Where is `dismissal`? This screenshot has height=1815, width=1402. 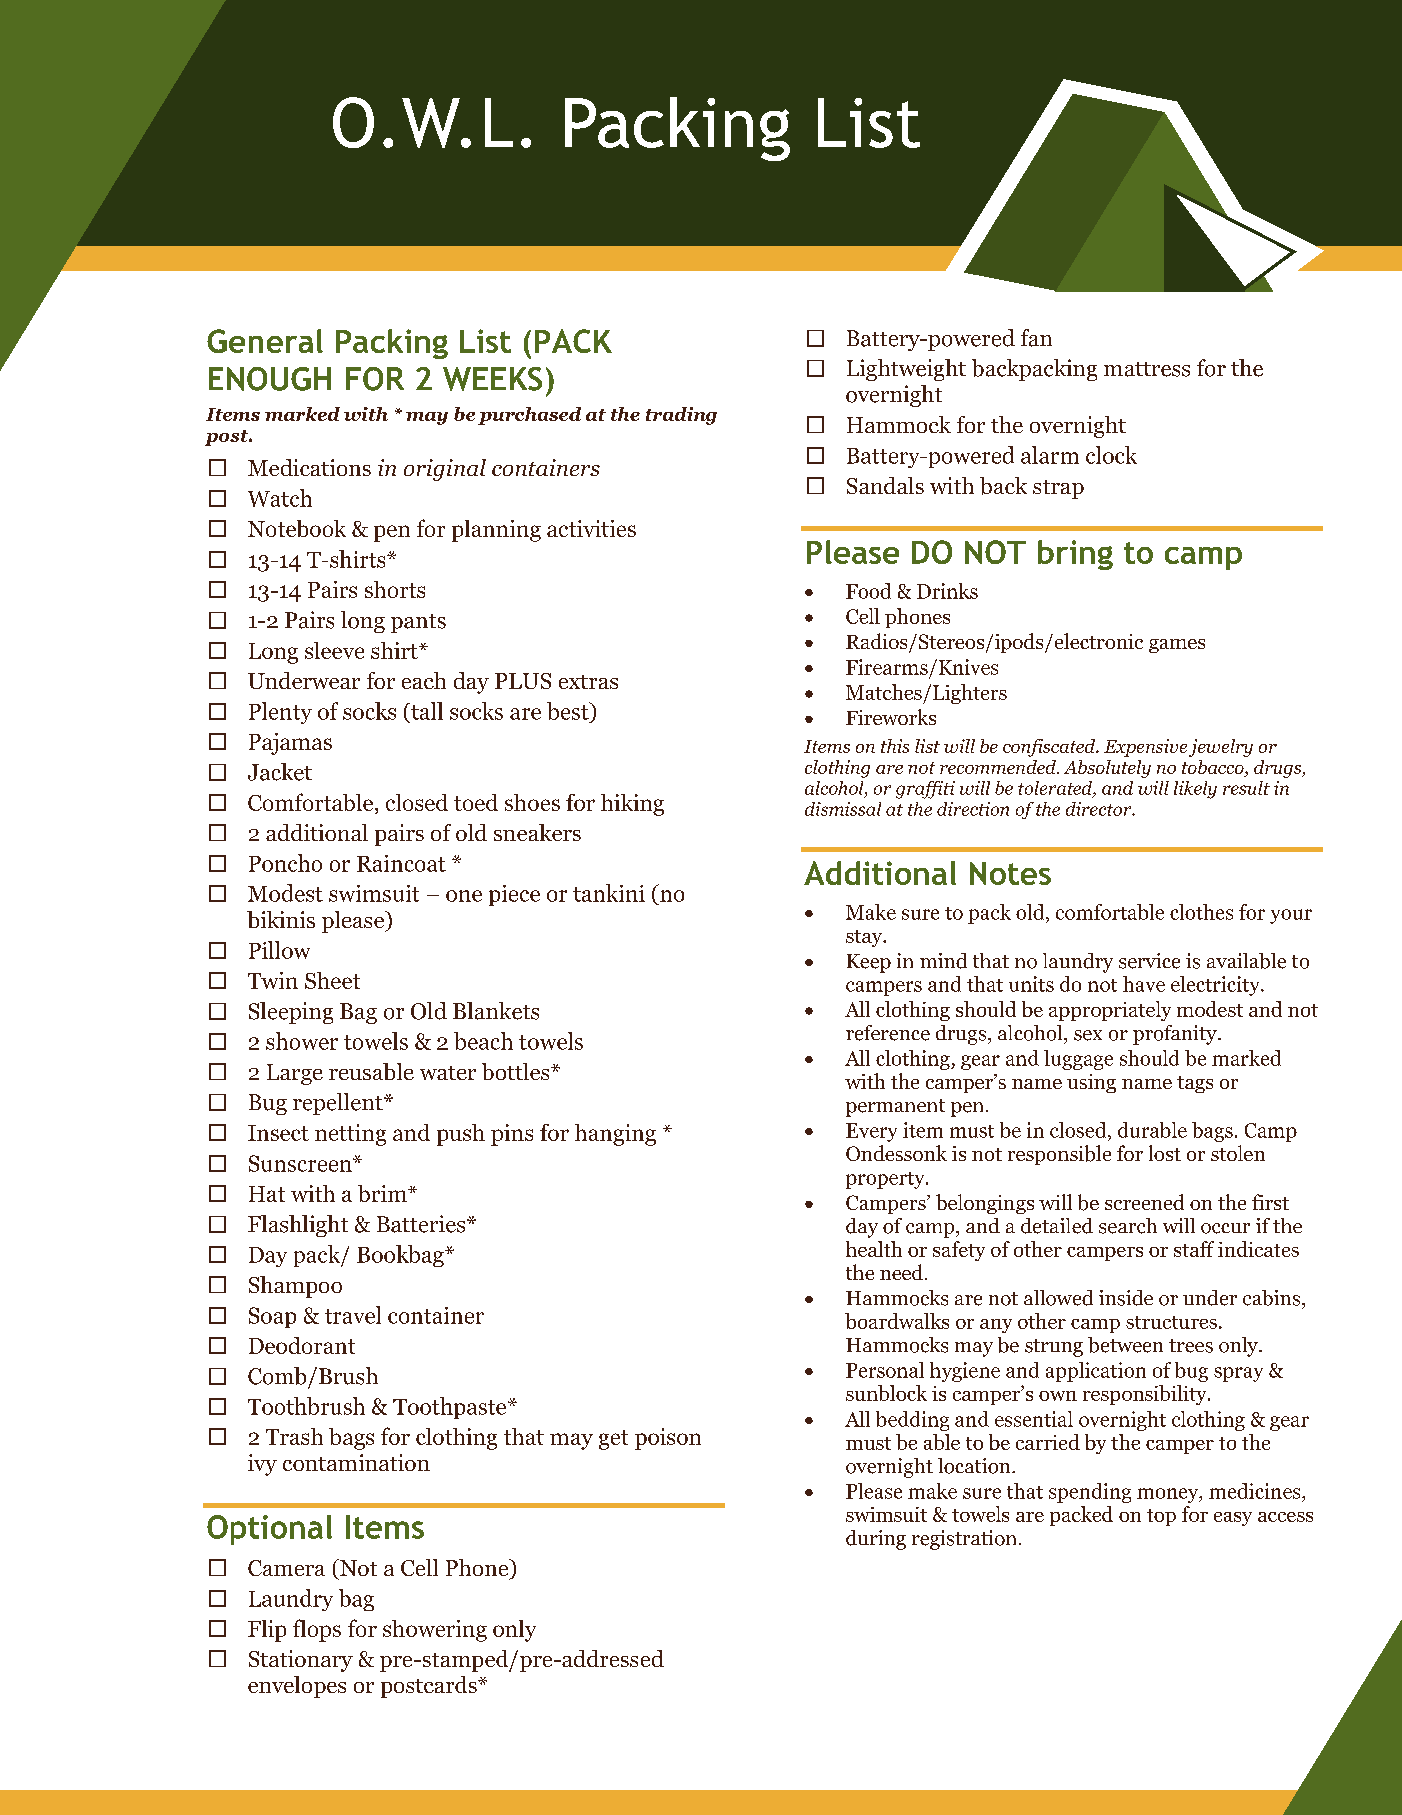
dismissal is located at coordinates (843, 809).
